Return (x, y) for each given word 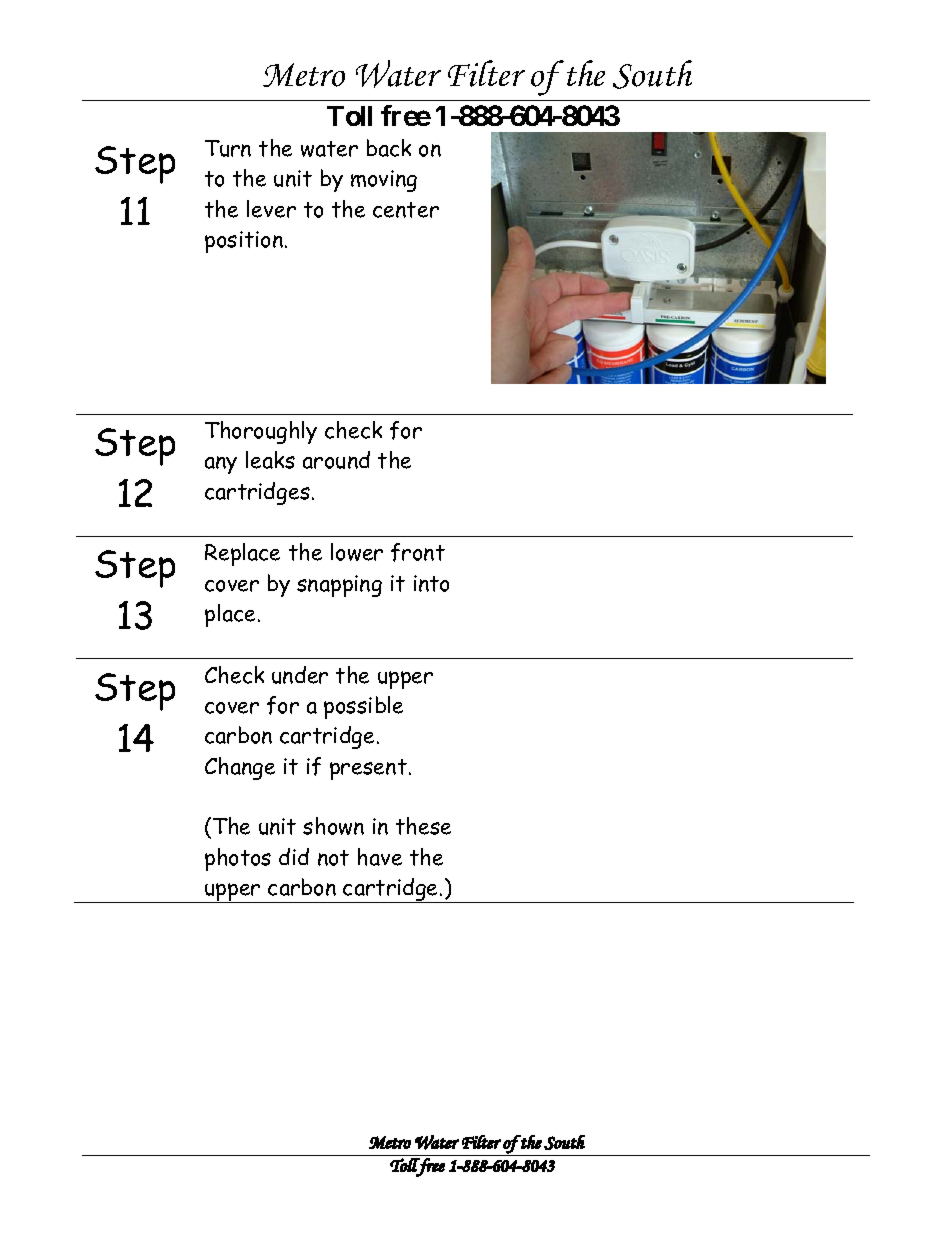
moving (384, 181)
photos (238, 859)
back (389, 148)
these (423, 826)
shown (333, 826)
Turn (228, 148)
